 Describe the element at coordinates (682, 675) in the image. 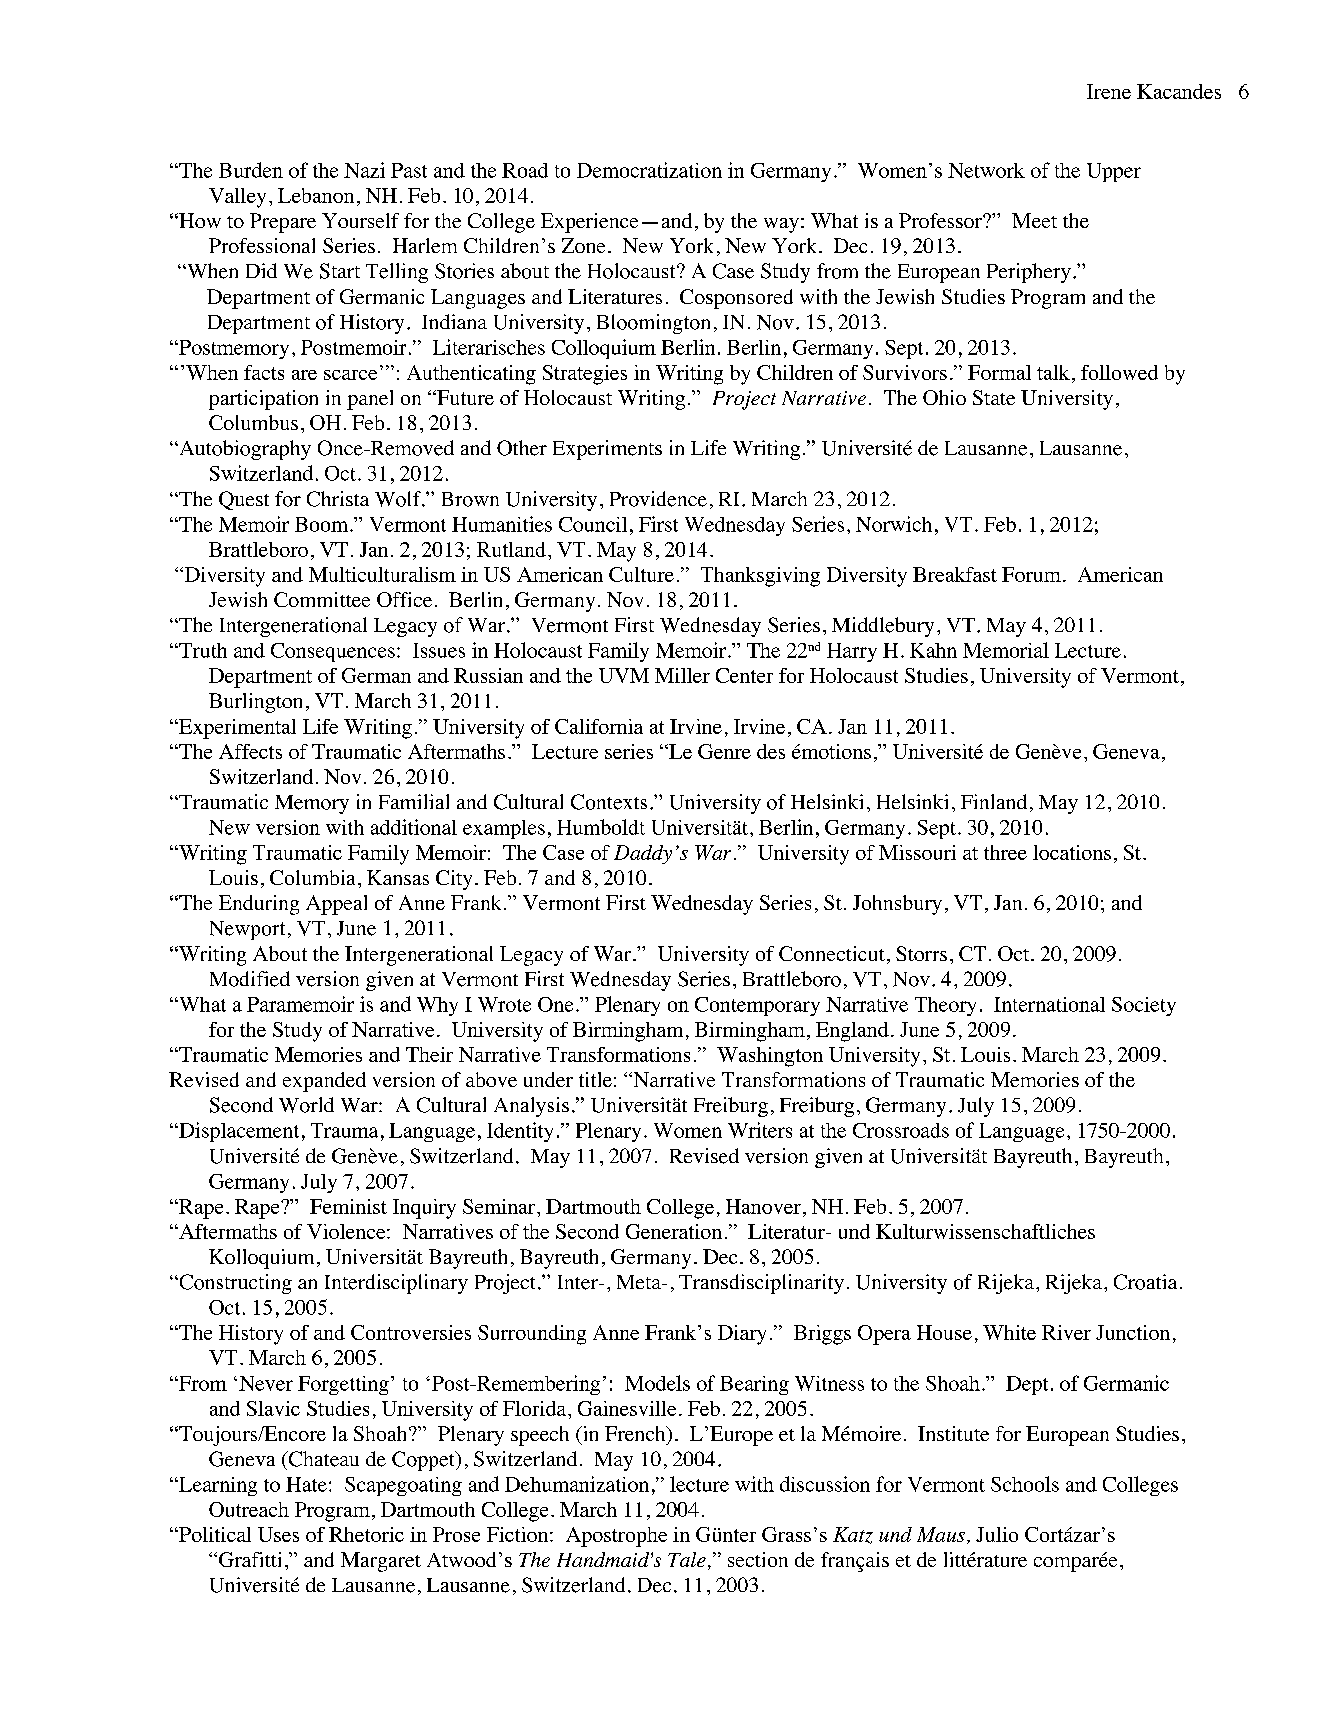

I see `Miller` at that location.
